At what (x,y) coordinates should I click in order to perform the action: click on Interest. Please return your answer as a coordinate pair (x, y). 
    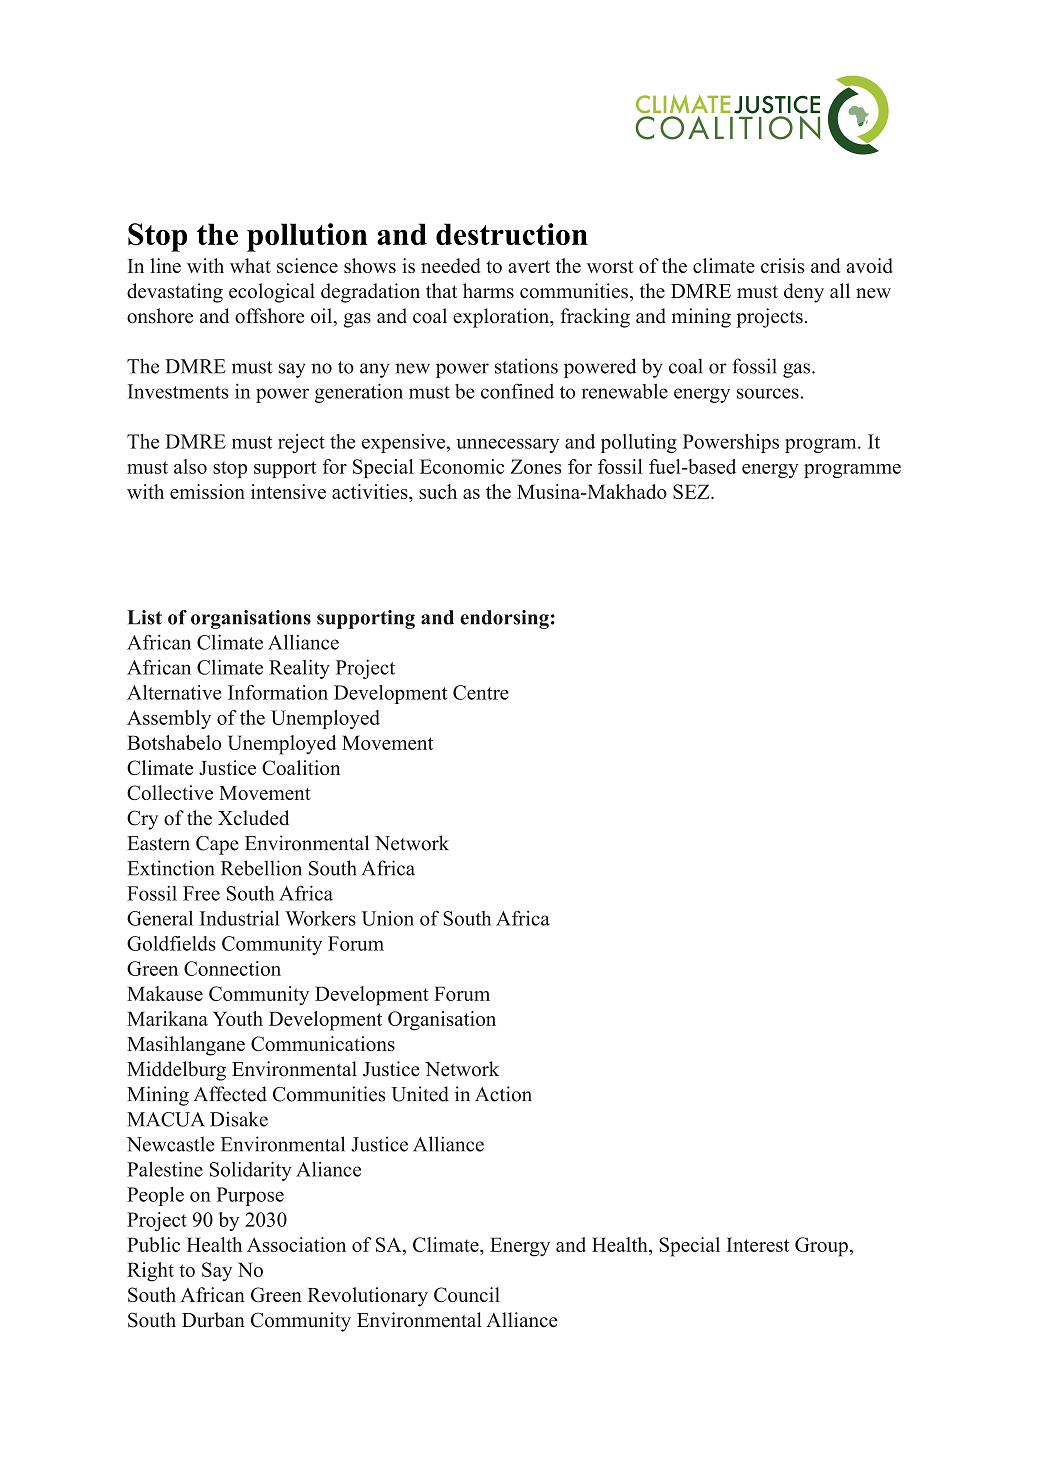
    Looking at the image, I should click on (757, 1244).
